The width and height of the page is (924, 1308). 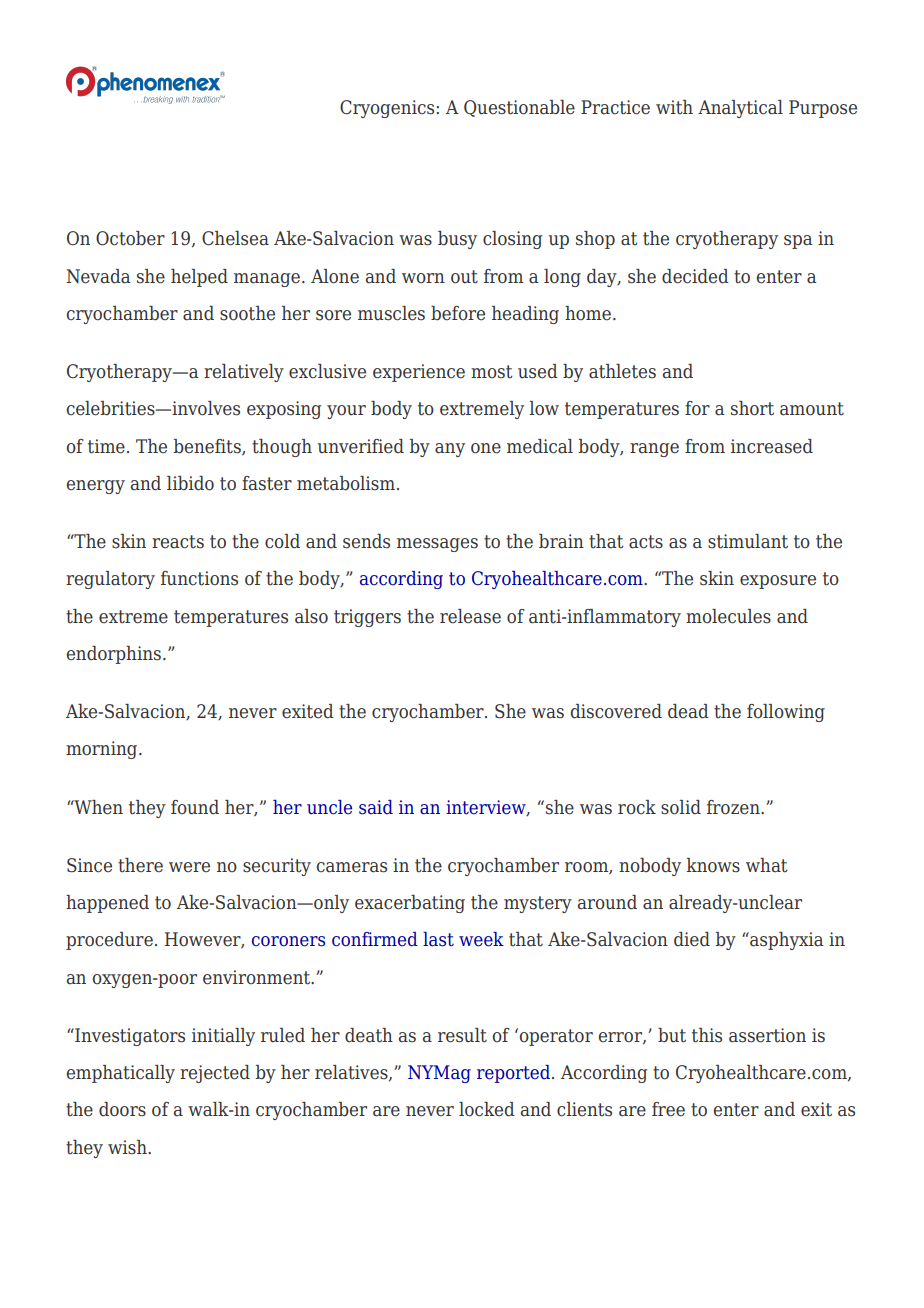 I want to click on exacerbating, so click(x=410, y=904).
